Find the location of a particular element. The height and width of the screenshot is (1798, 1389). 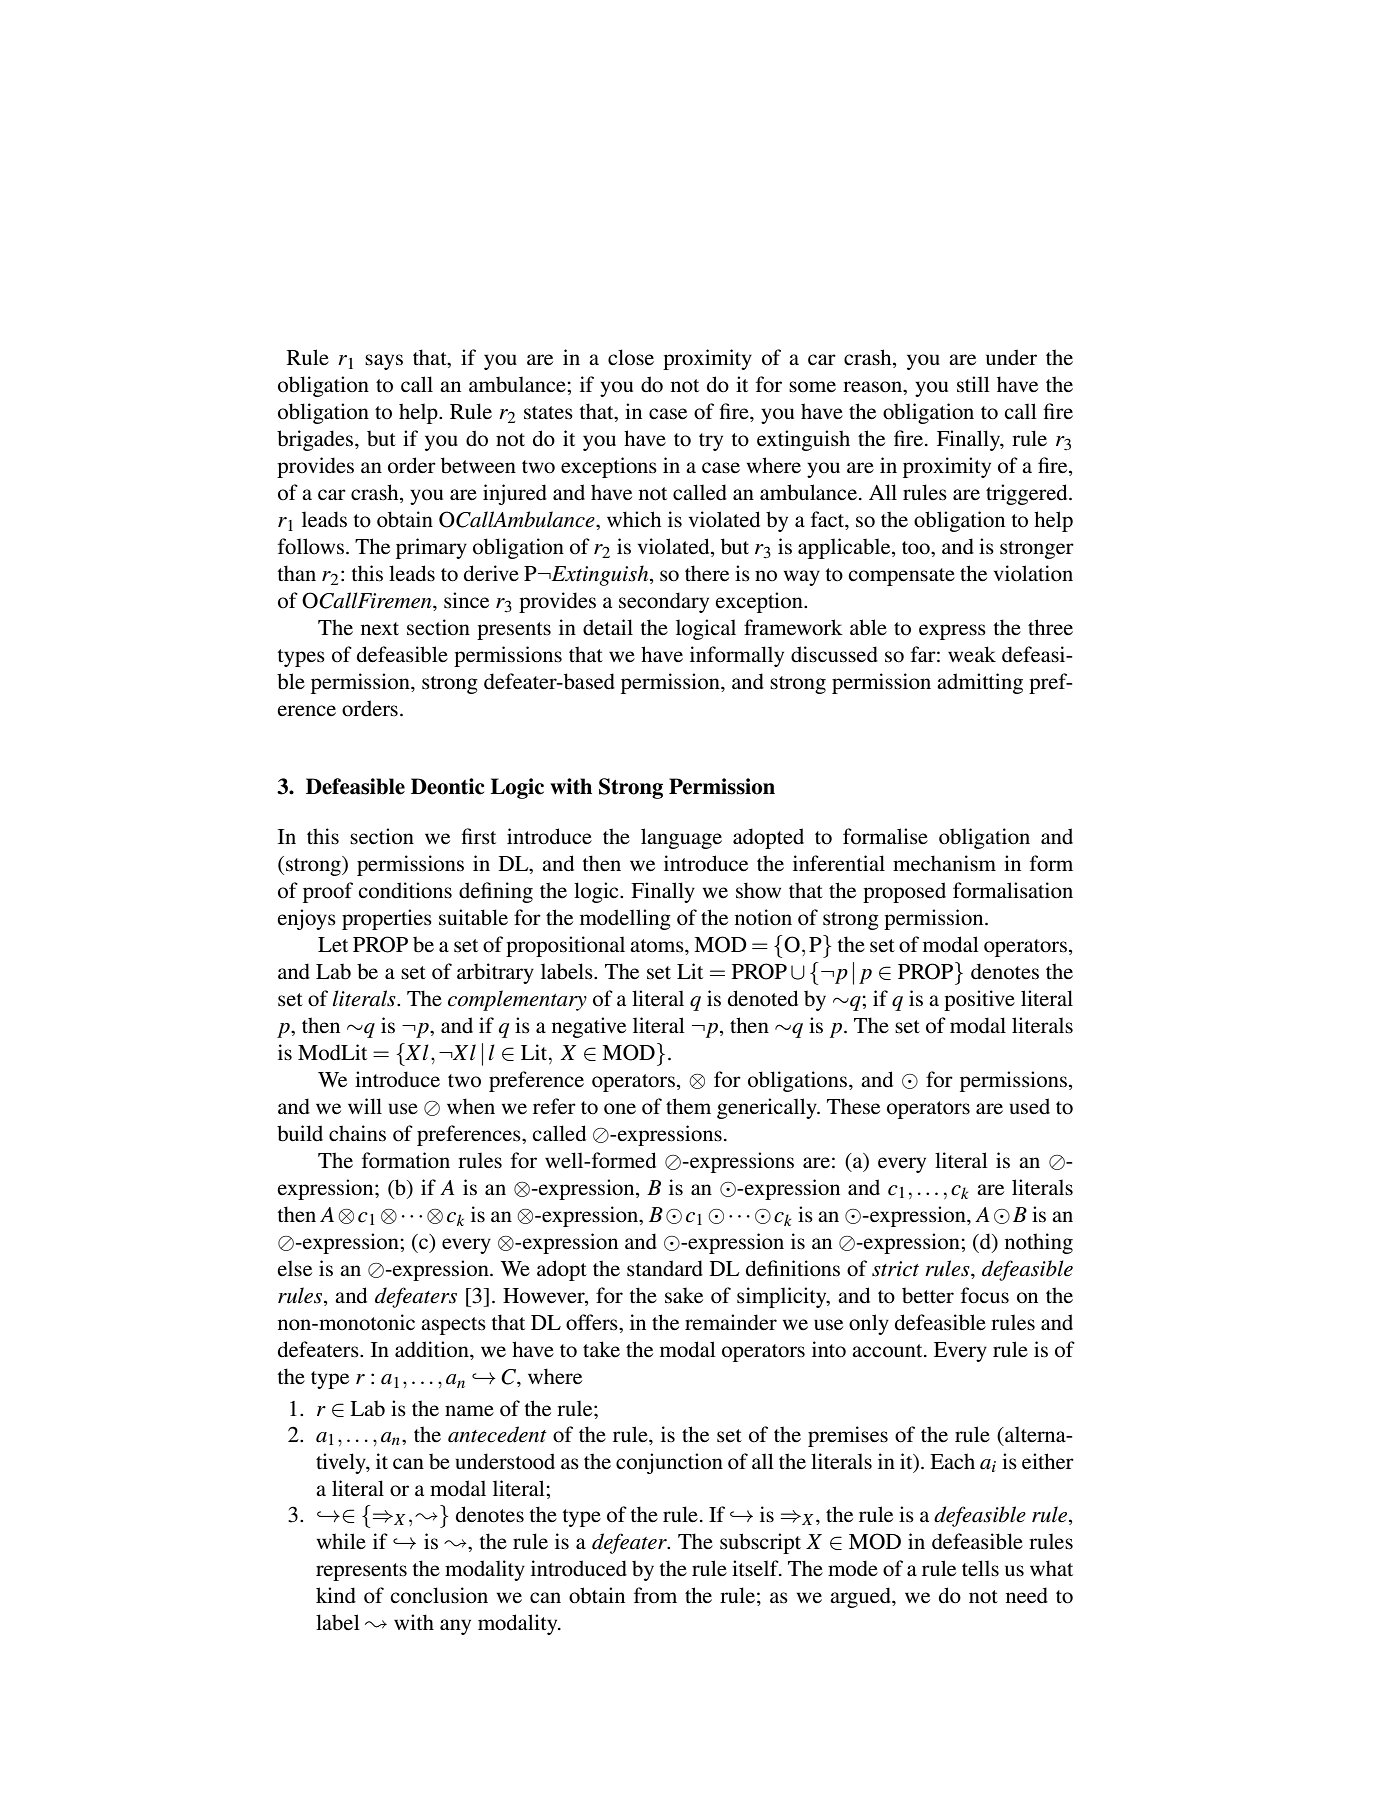

atoms is located at coordinates (658, 946).
